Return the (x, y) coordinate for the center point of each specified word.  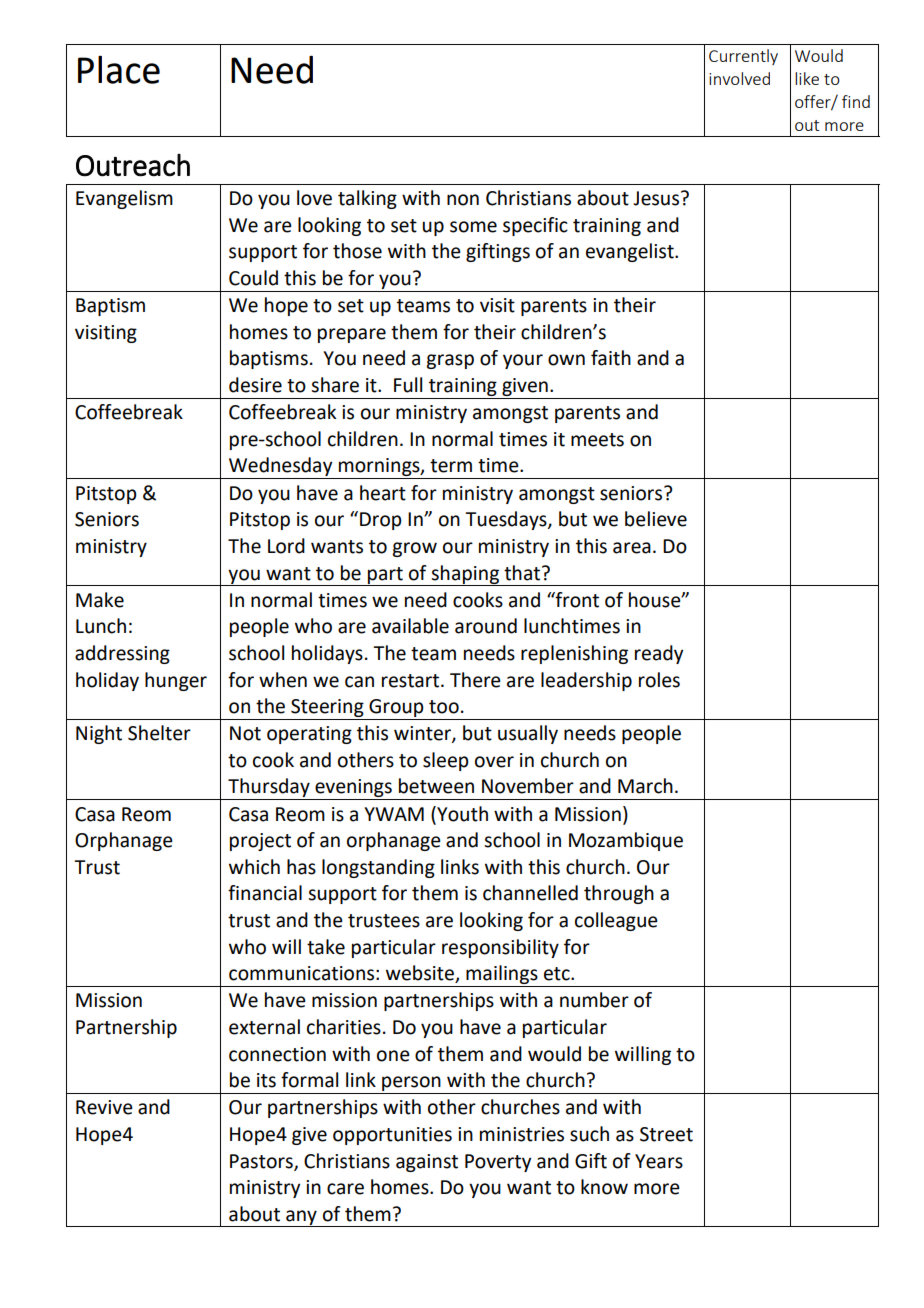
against (427, 1163)
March (645, 786)
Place (119, 69)
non (463, 200)
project (260, 842)
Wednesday (281, 468)
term (451, 466)
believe (656, 519)
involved (739, 78)
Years (659, 1161)
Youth (461, 814)
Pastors (262, 1162)
